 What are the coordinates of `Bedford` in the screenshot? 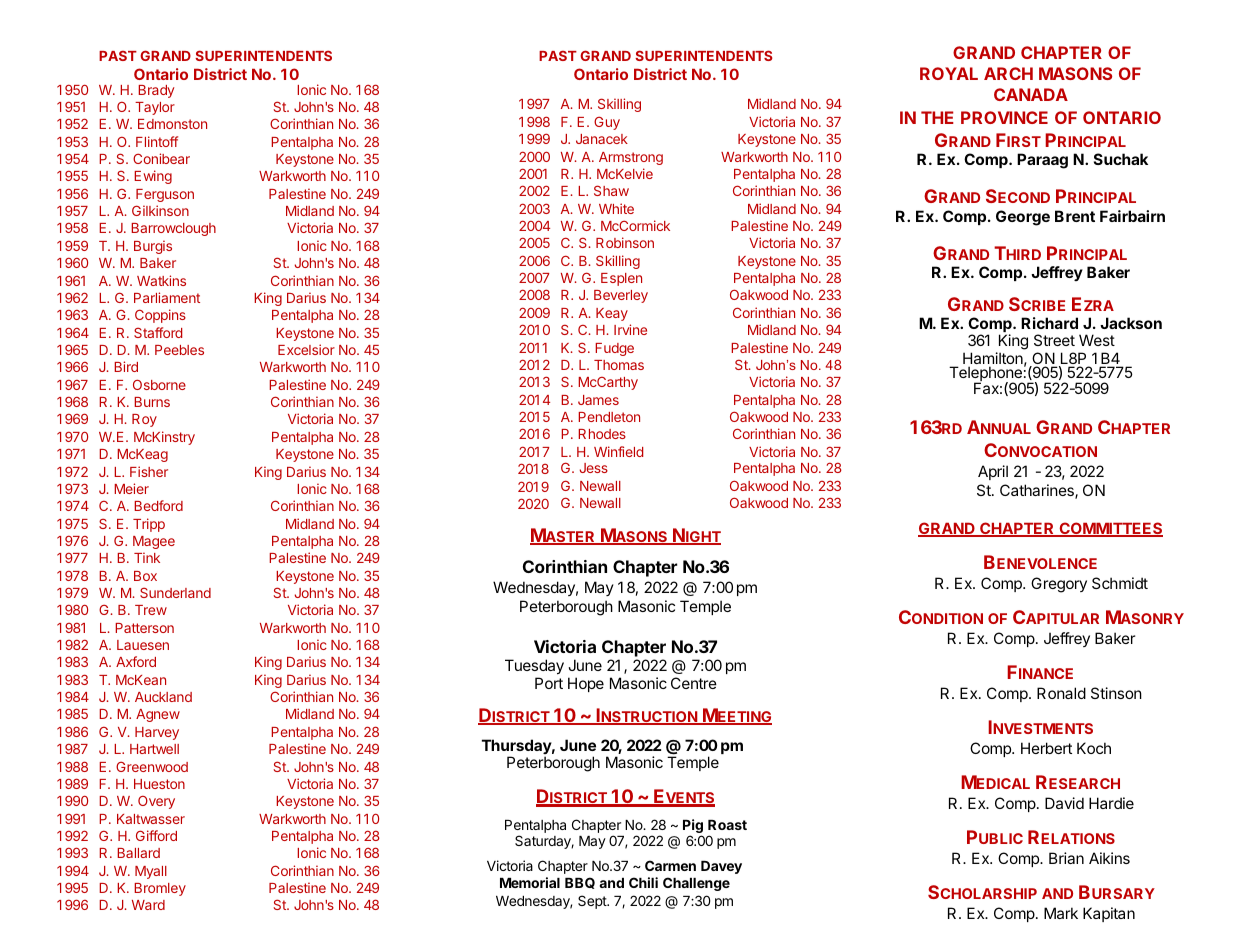 It's located at (158, 505).
